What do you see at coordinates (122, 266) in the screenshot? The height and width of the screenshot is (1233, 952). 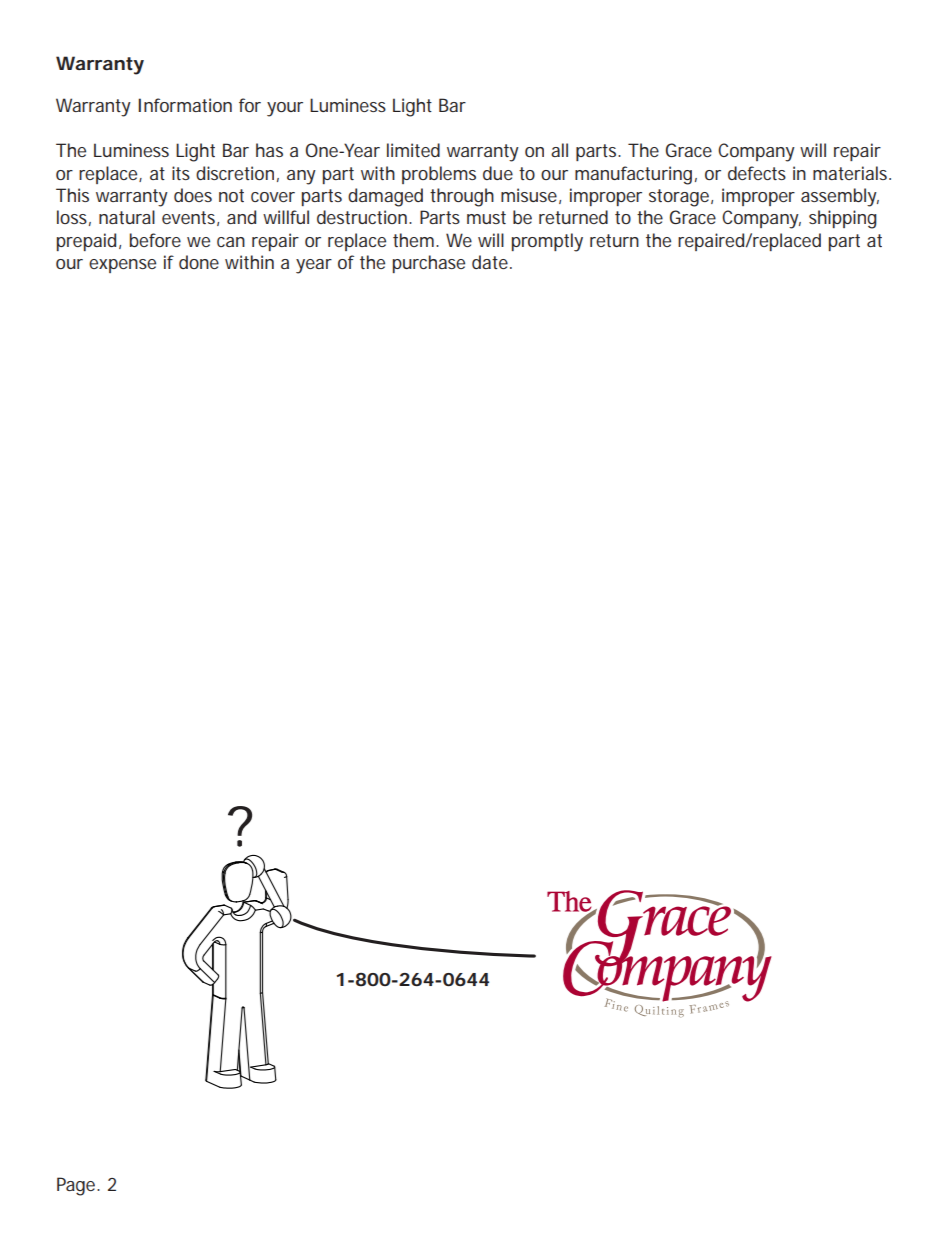 I see `expense` at bounding box center [122, 266].
